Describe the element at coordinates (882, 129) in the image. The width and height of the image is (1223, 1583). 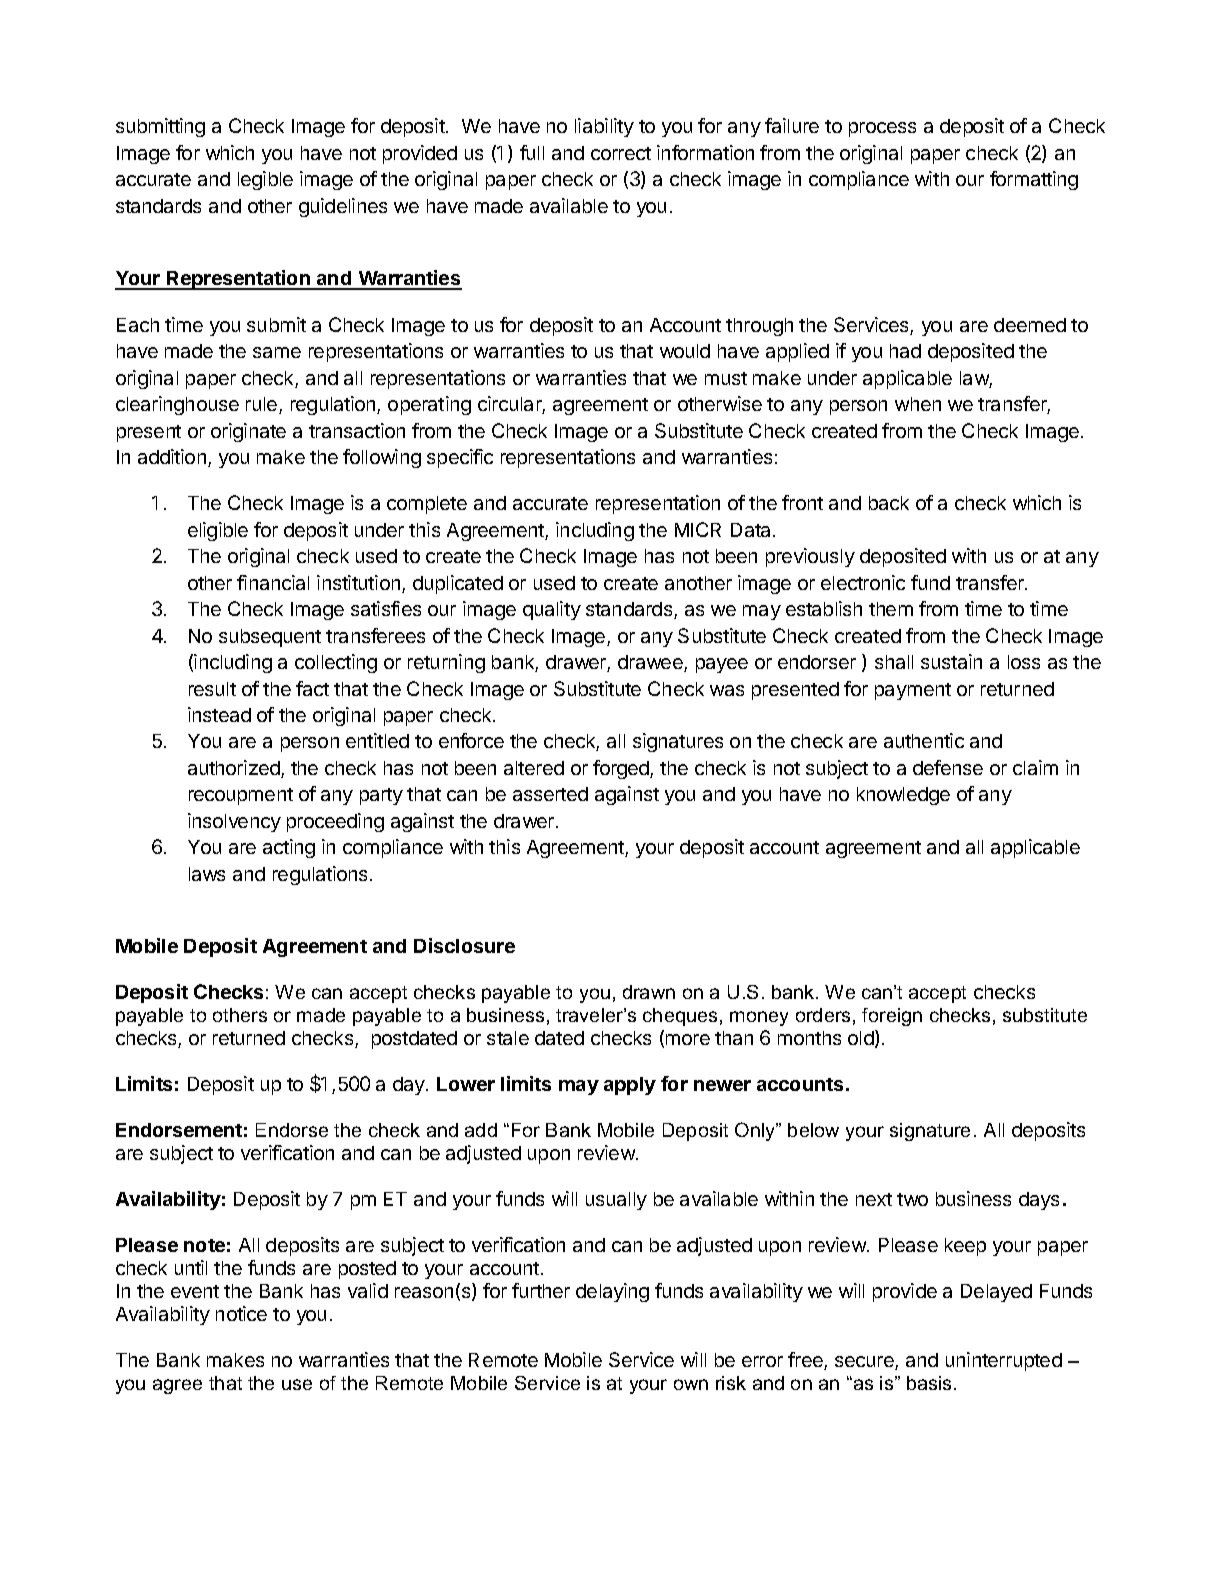
I see `process` at that location.
